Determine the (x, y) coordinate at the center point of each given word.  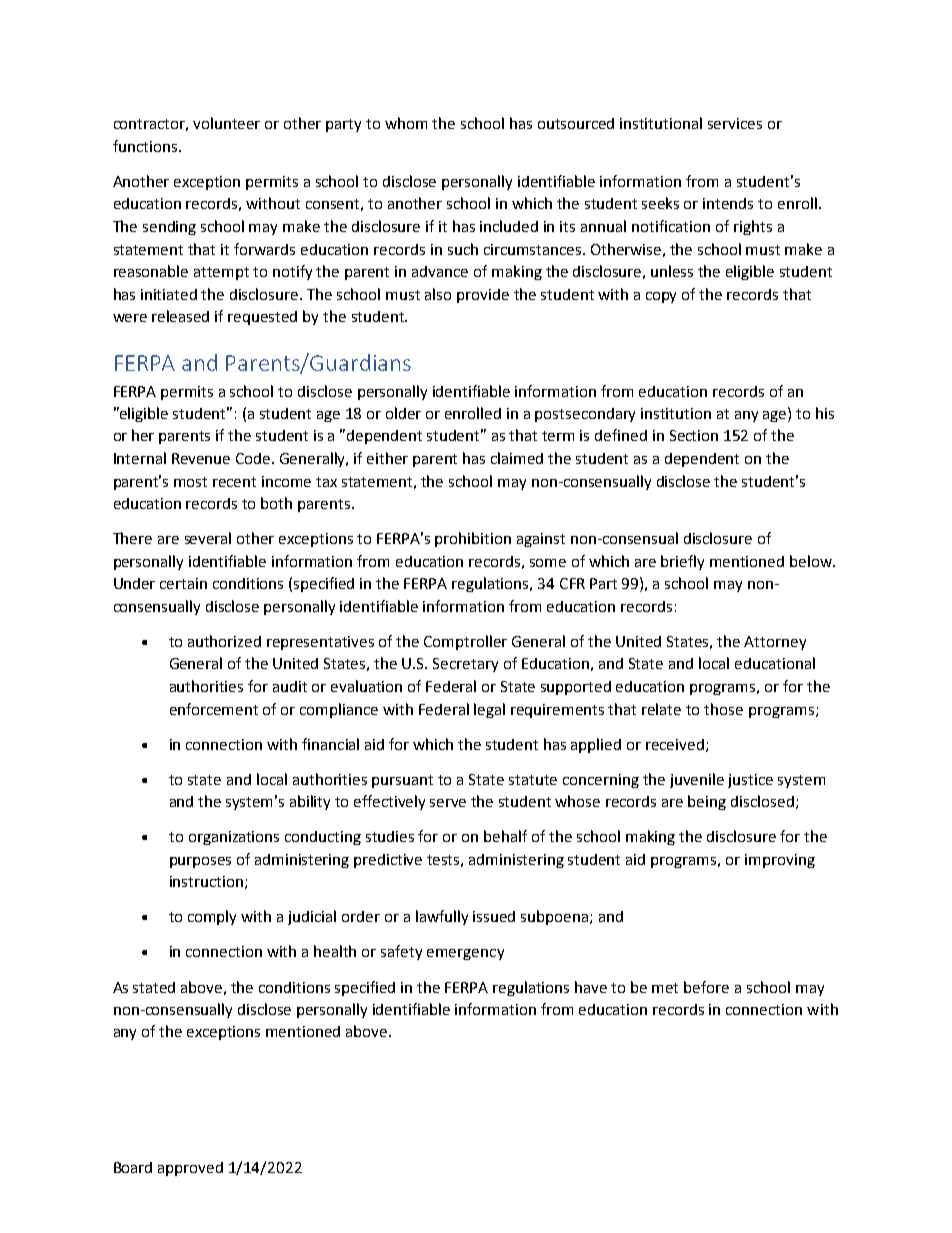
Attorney (775, 643)
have (591, 987)
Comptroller (465, 642)
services (735, 123)
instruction (206, 881)
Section (694, 435)
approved (190, 1169)
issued (494, 916)
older (403, 413)
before (706, 987)
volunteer (226, 123)
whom (406, 123)
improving (780, 861)
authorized (224, 641)
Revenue (201, 458)
